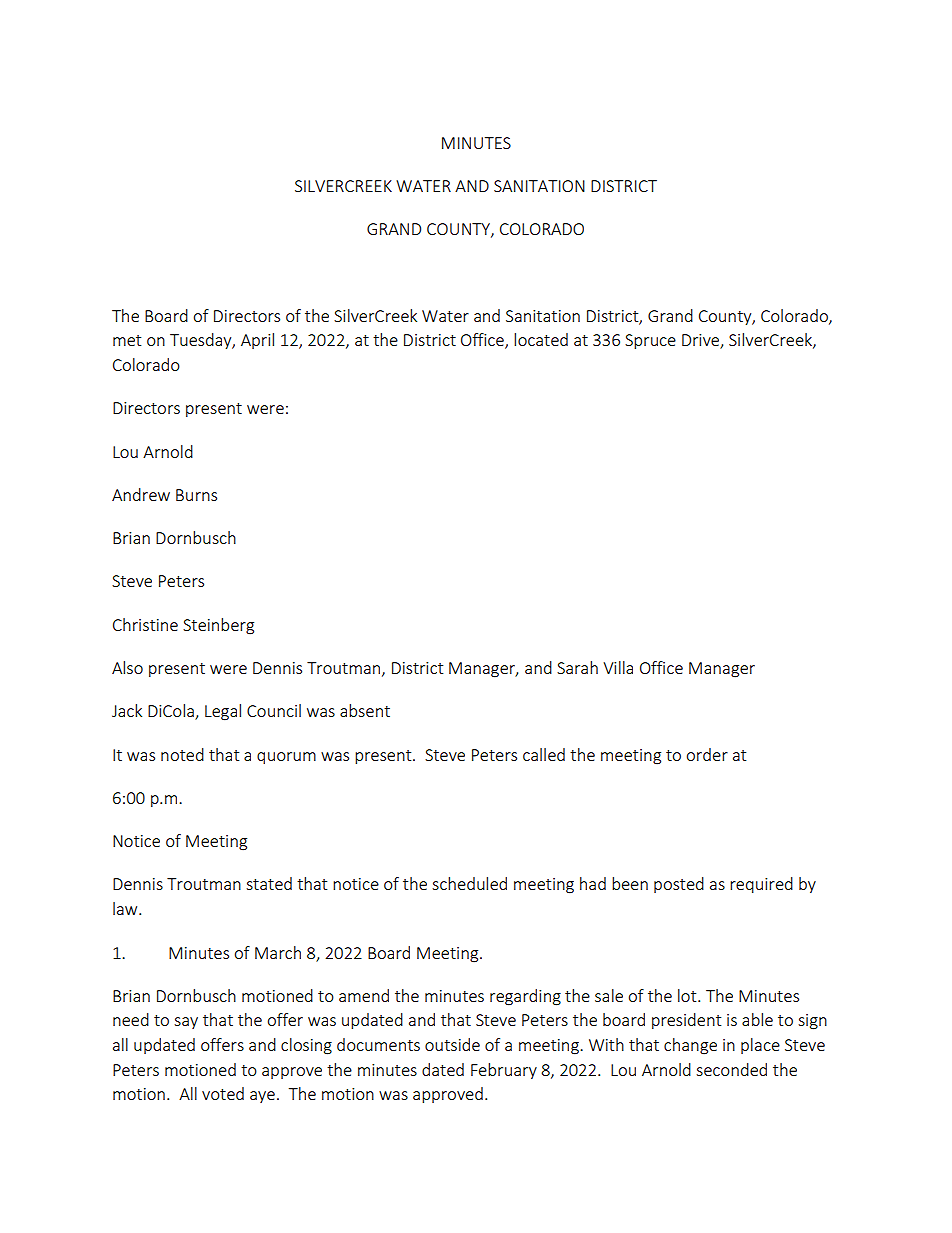 The height and width of the screenshot is (1233, 952). I want to click on April, so click(257, 341).
